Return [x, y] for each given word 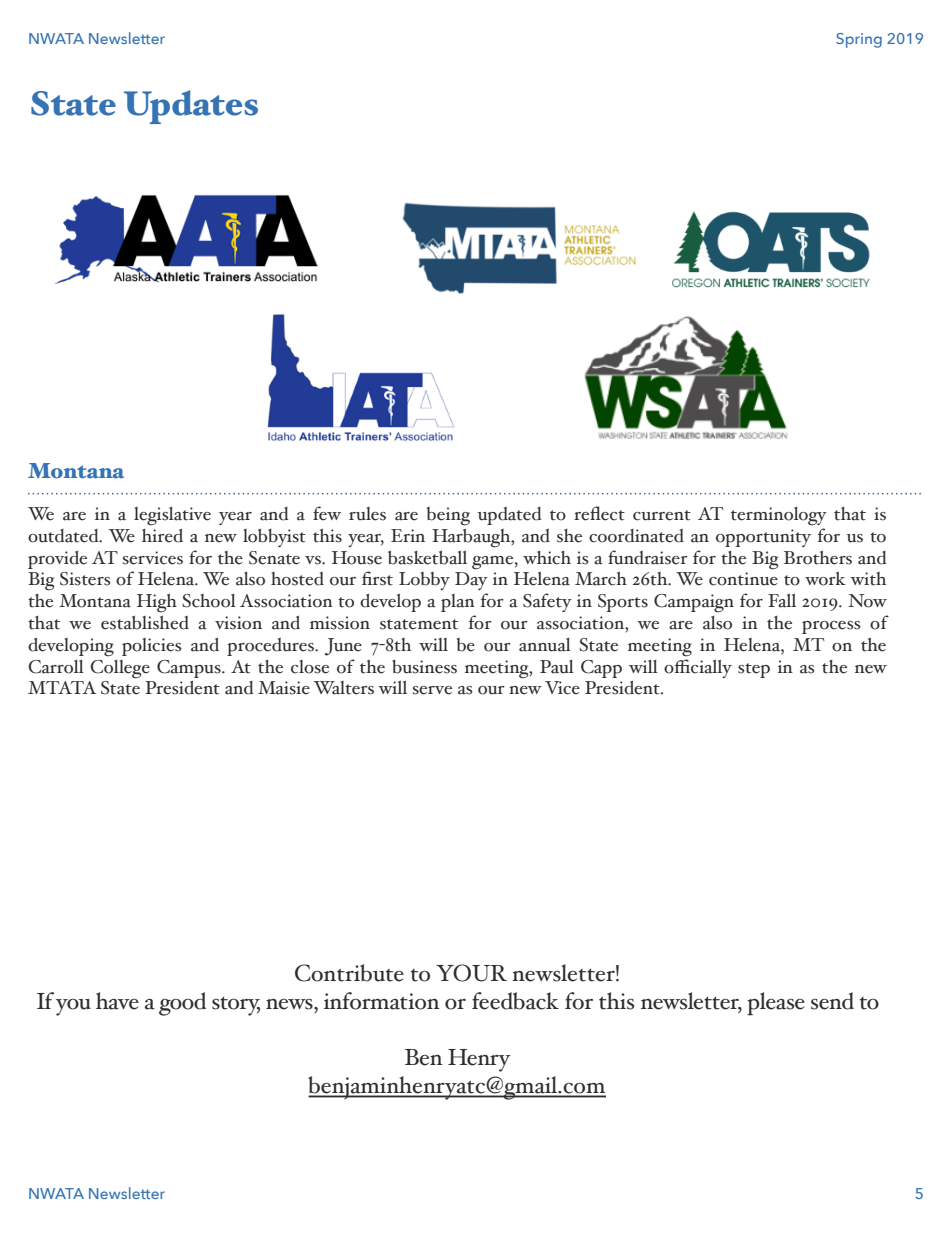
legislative [172, 516]
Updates [191, 107]
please [776, 1004]
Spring [859, 40]
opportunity [763, 538]
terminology [779, 516]
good [182, 1004]
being [448, 516]
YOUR [471, 973]
